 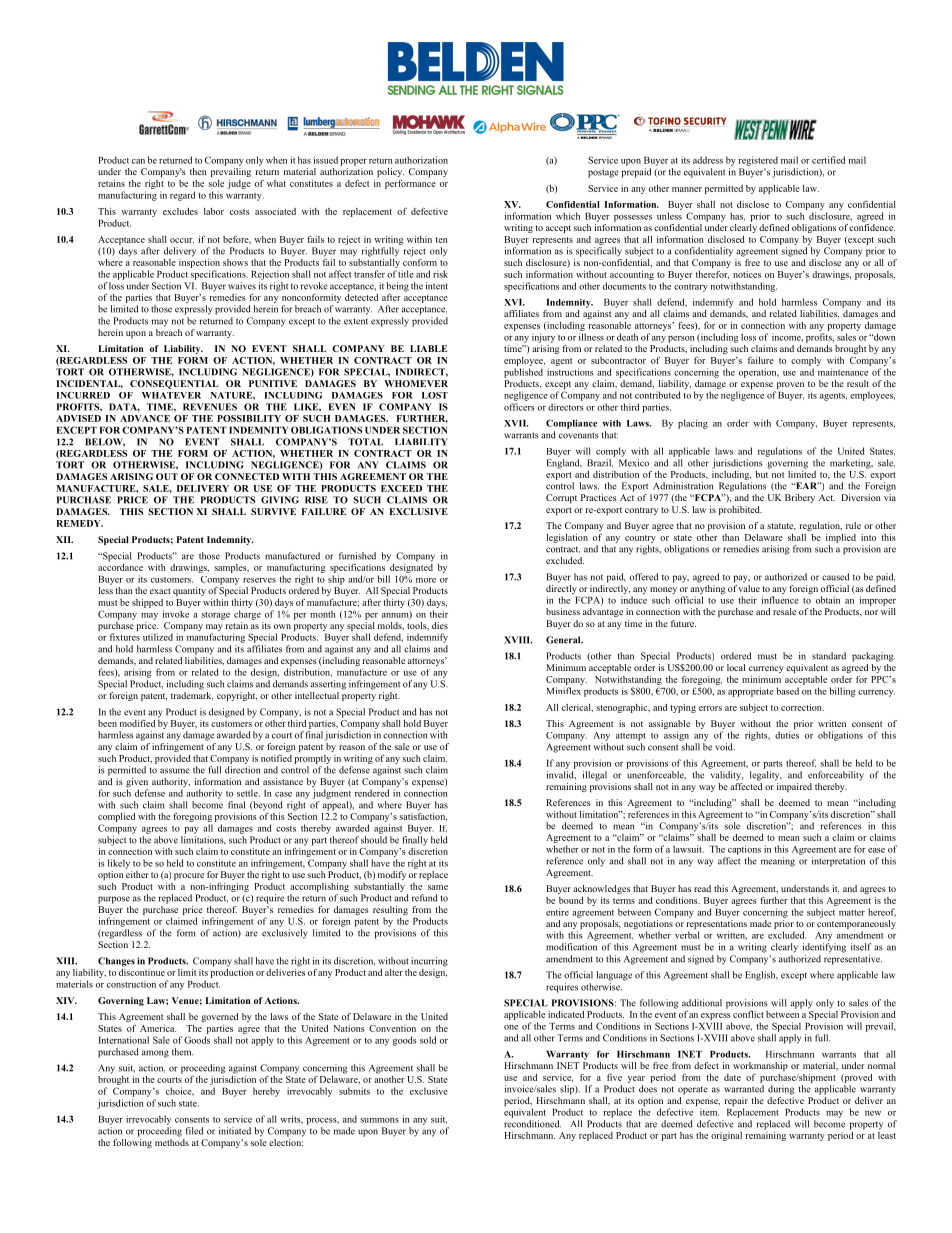 I want to click on rendered, so click(x=372, y=793).
